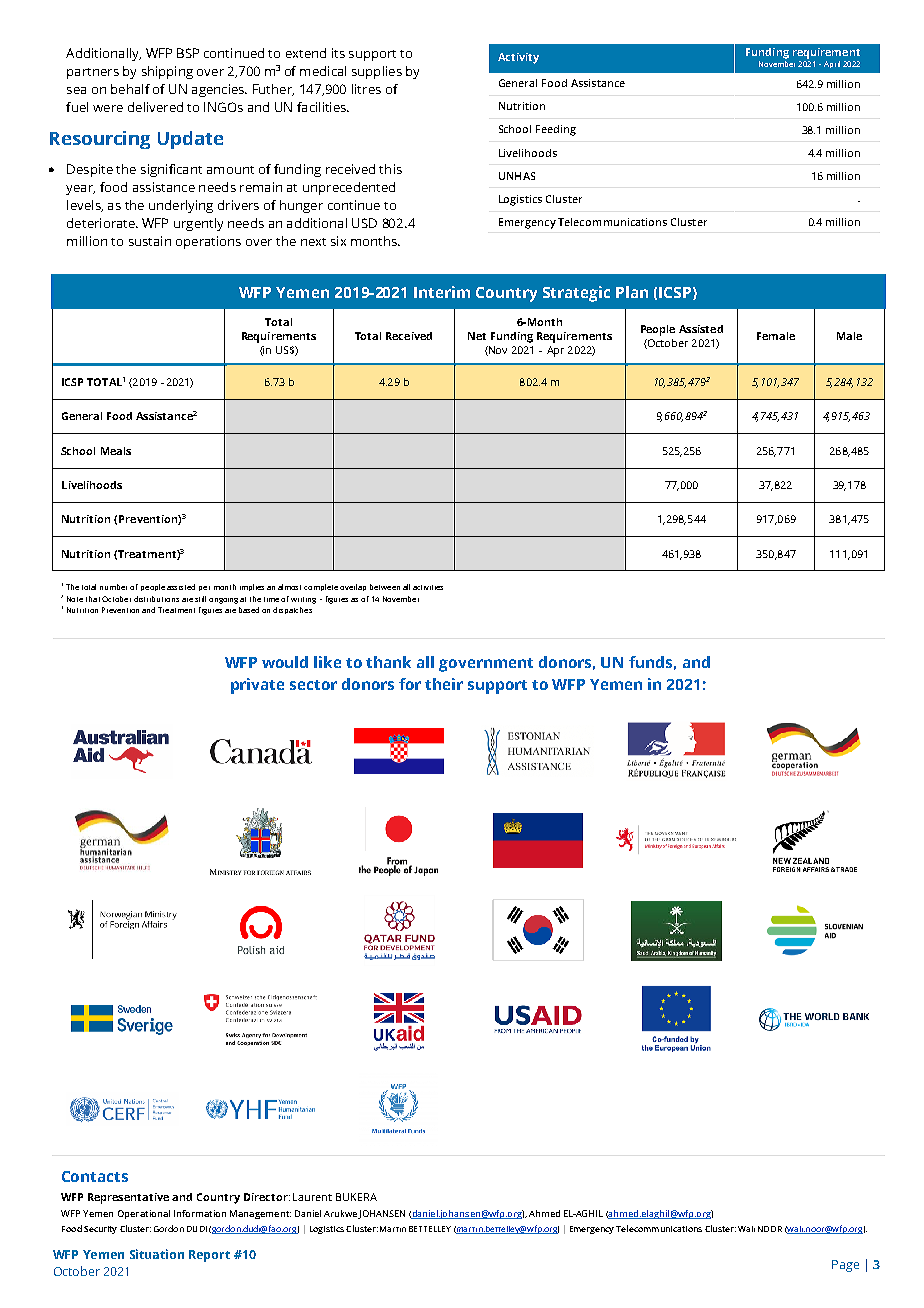  What do you see at coordinates (845, 1266) in the document?
I see `Page` at bounding box center [845, 1266].
